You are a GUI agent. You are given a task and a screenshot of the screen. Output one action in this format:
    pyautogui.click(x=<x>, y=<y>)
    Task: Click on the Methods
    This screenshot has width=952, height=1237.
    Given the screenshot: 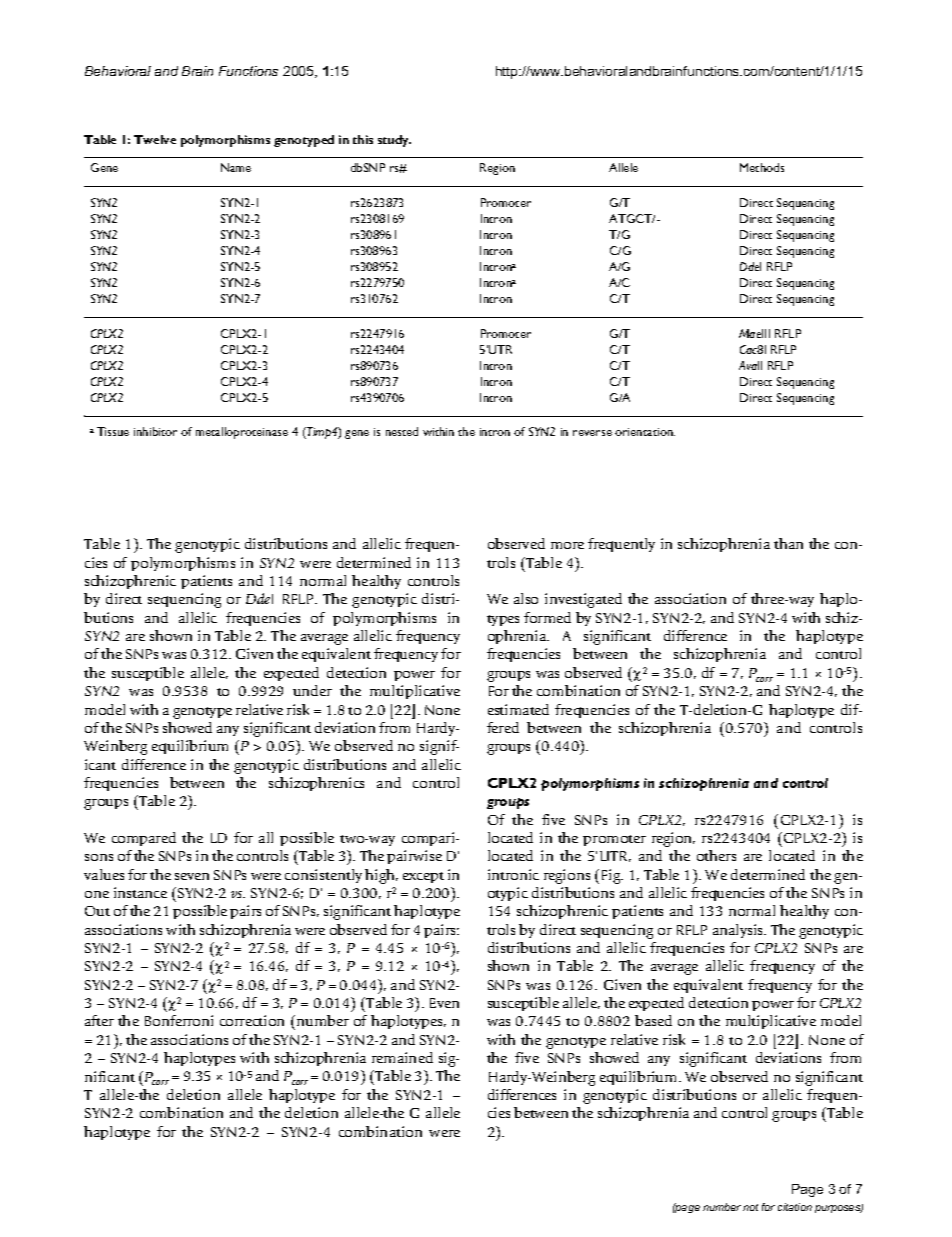 What is the action you would take?
    pyautogui.click(x=762, y=167)
